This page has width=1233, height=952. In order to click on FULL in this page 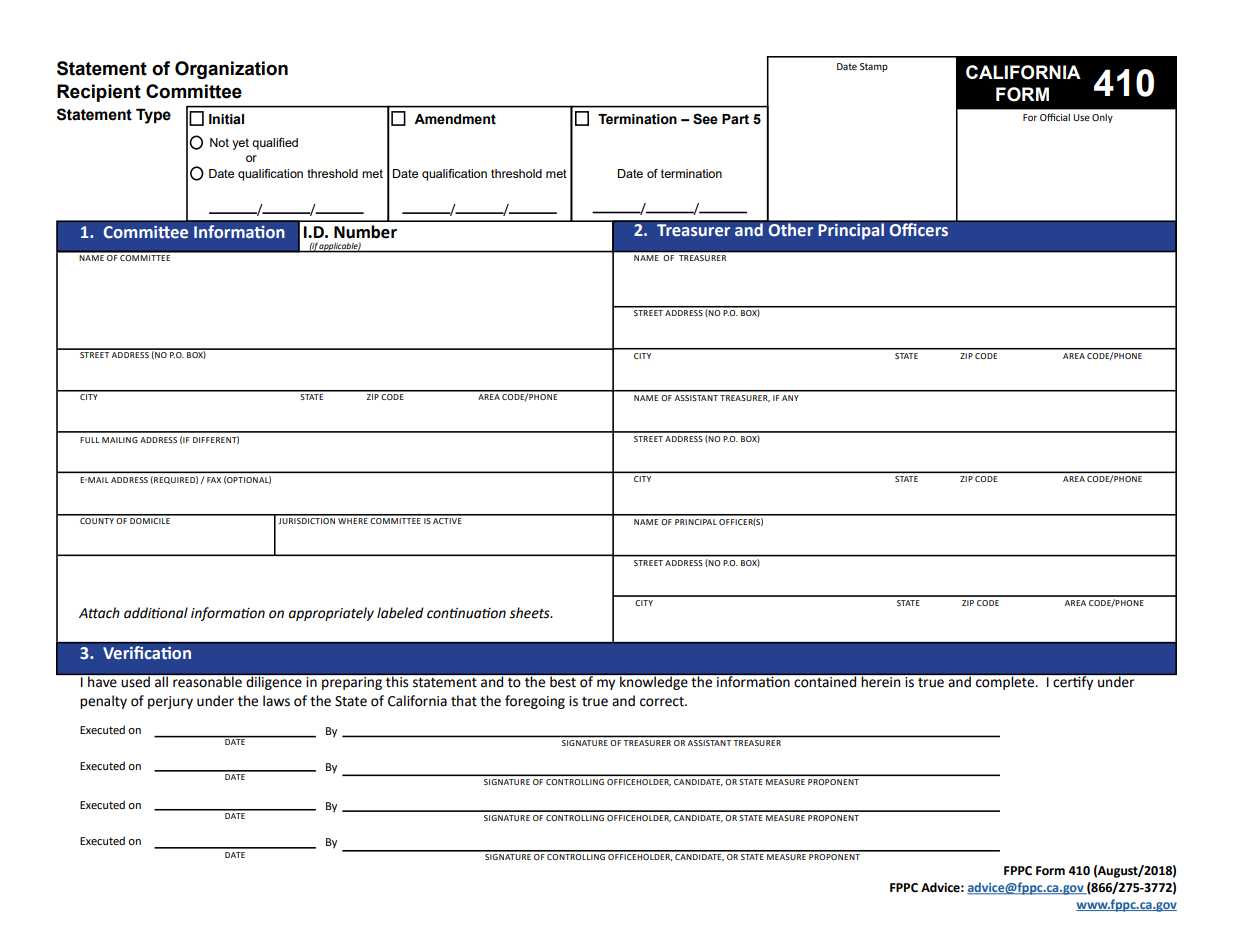, I will do `click(89, 440)`.
